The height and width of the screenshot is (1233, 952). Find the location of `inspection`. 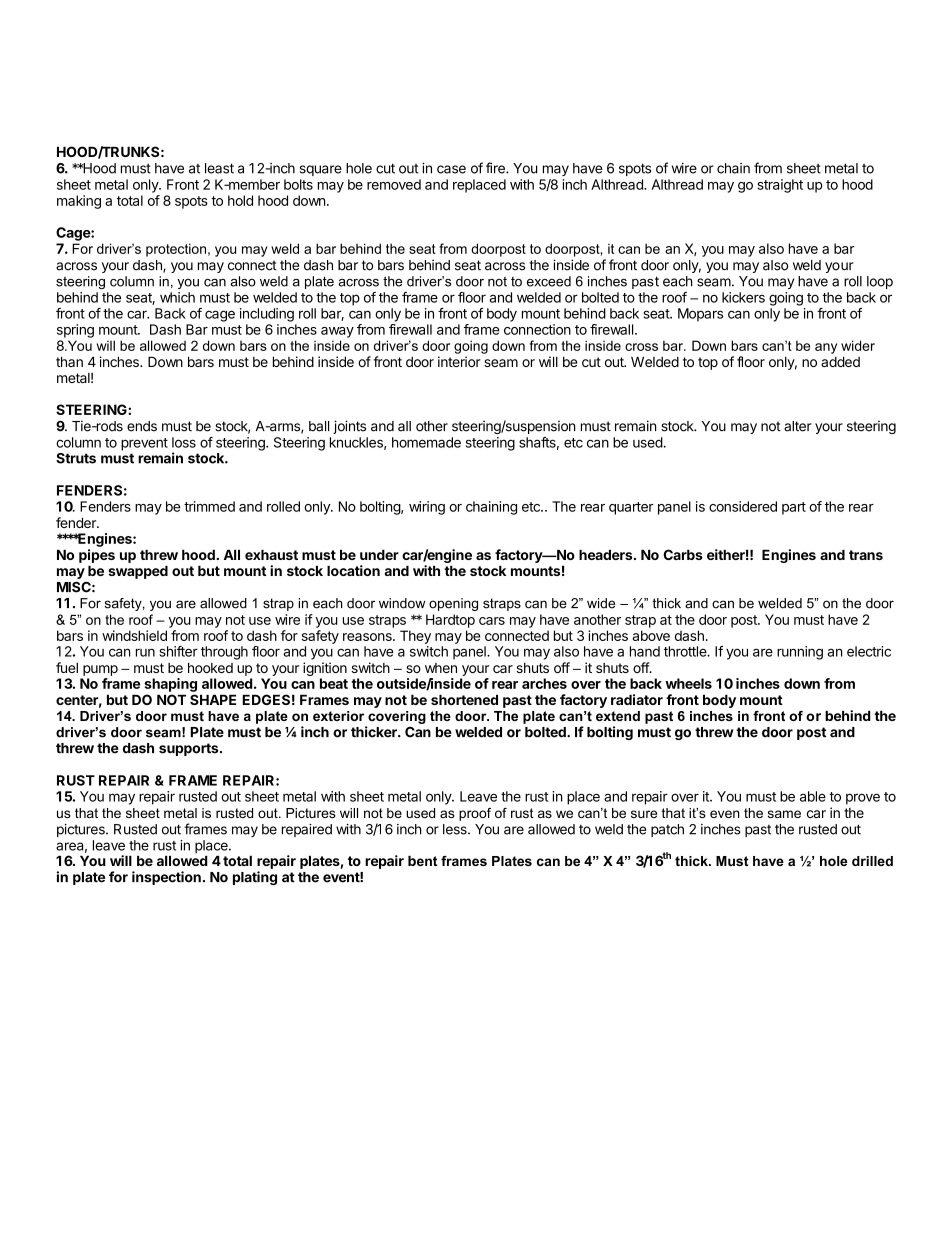

inspection is located at coordinates (166, 878).
